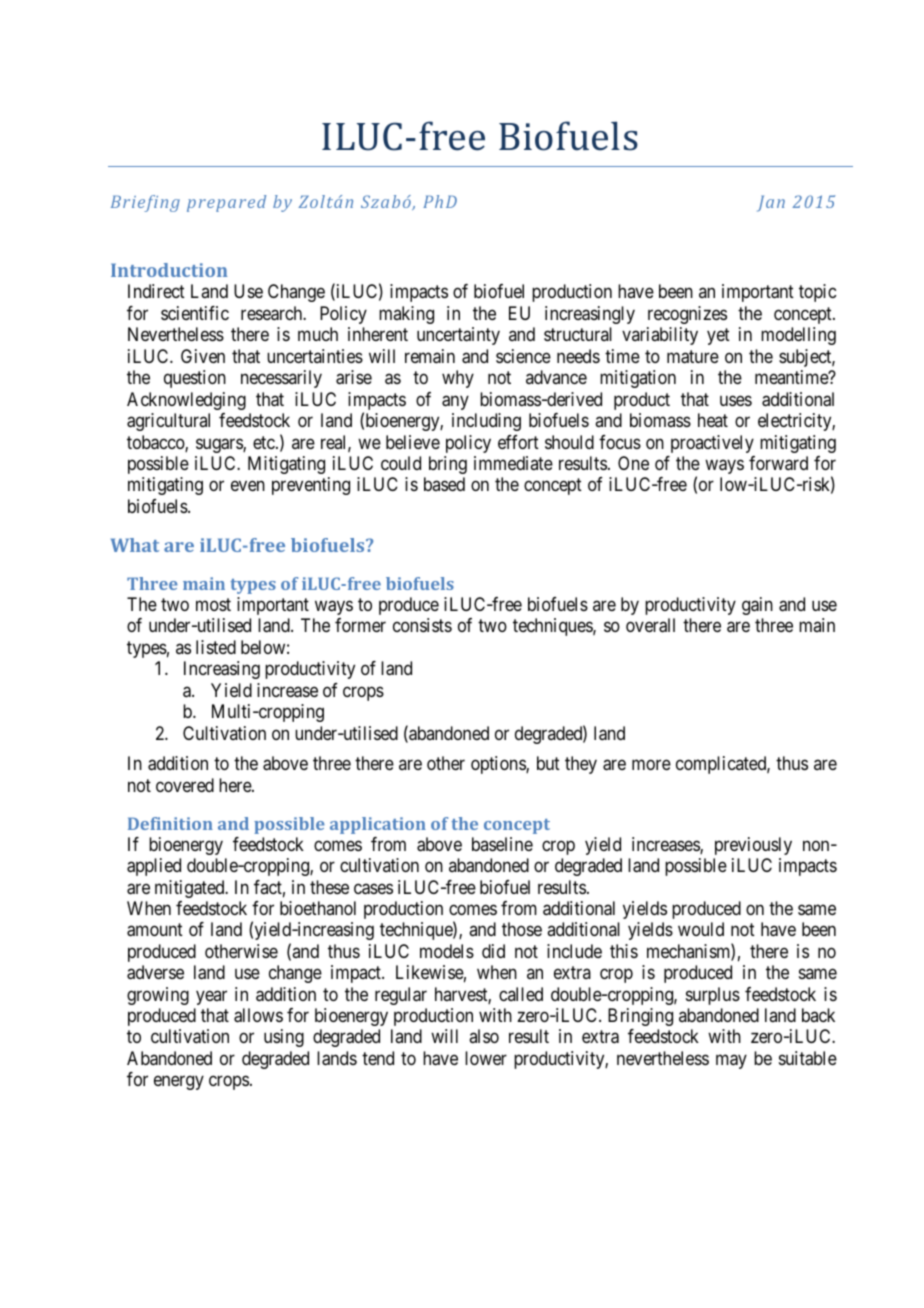 The image size is (924, 1308). I want to click on making, so click(406, 315).
